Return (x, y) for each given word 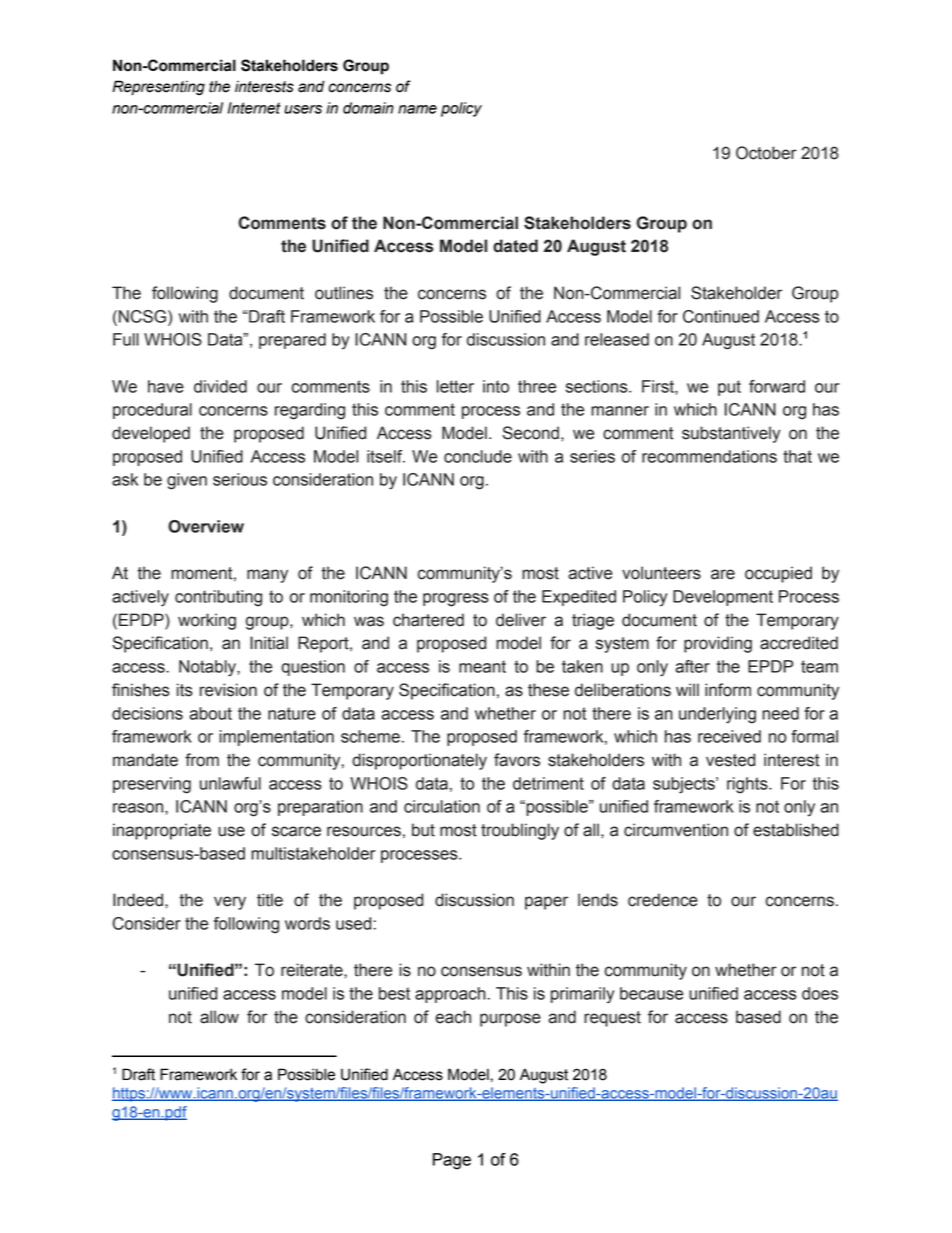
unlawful (230, 783)
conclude (478, 456)
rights (748, 785)
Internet (254, 108)
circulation (442, 806)
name (417, 109)
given (187, 481)
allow (219, 1017)
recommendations (709, 456)
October (766, 153)
